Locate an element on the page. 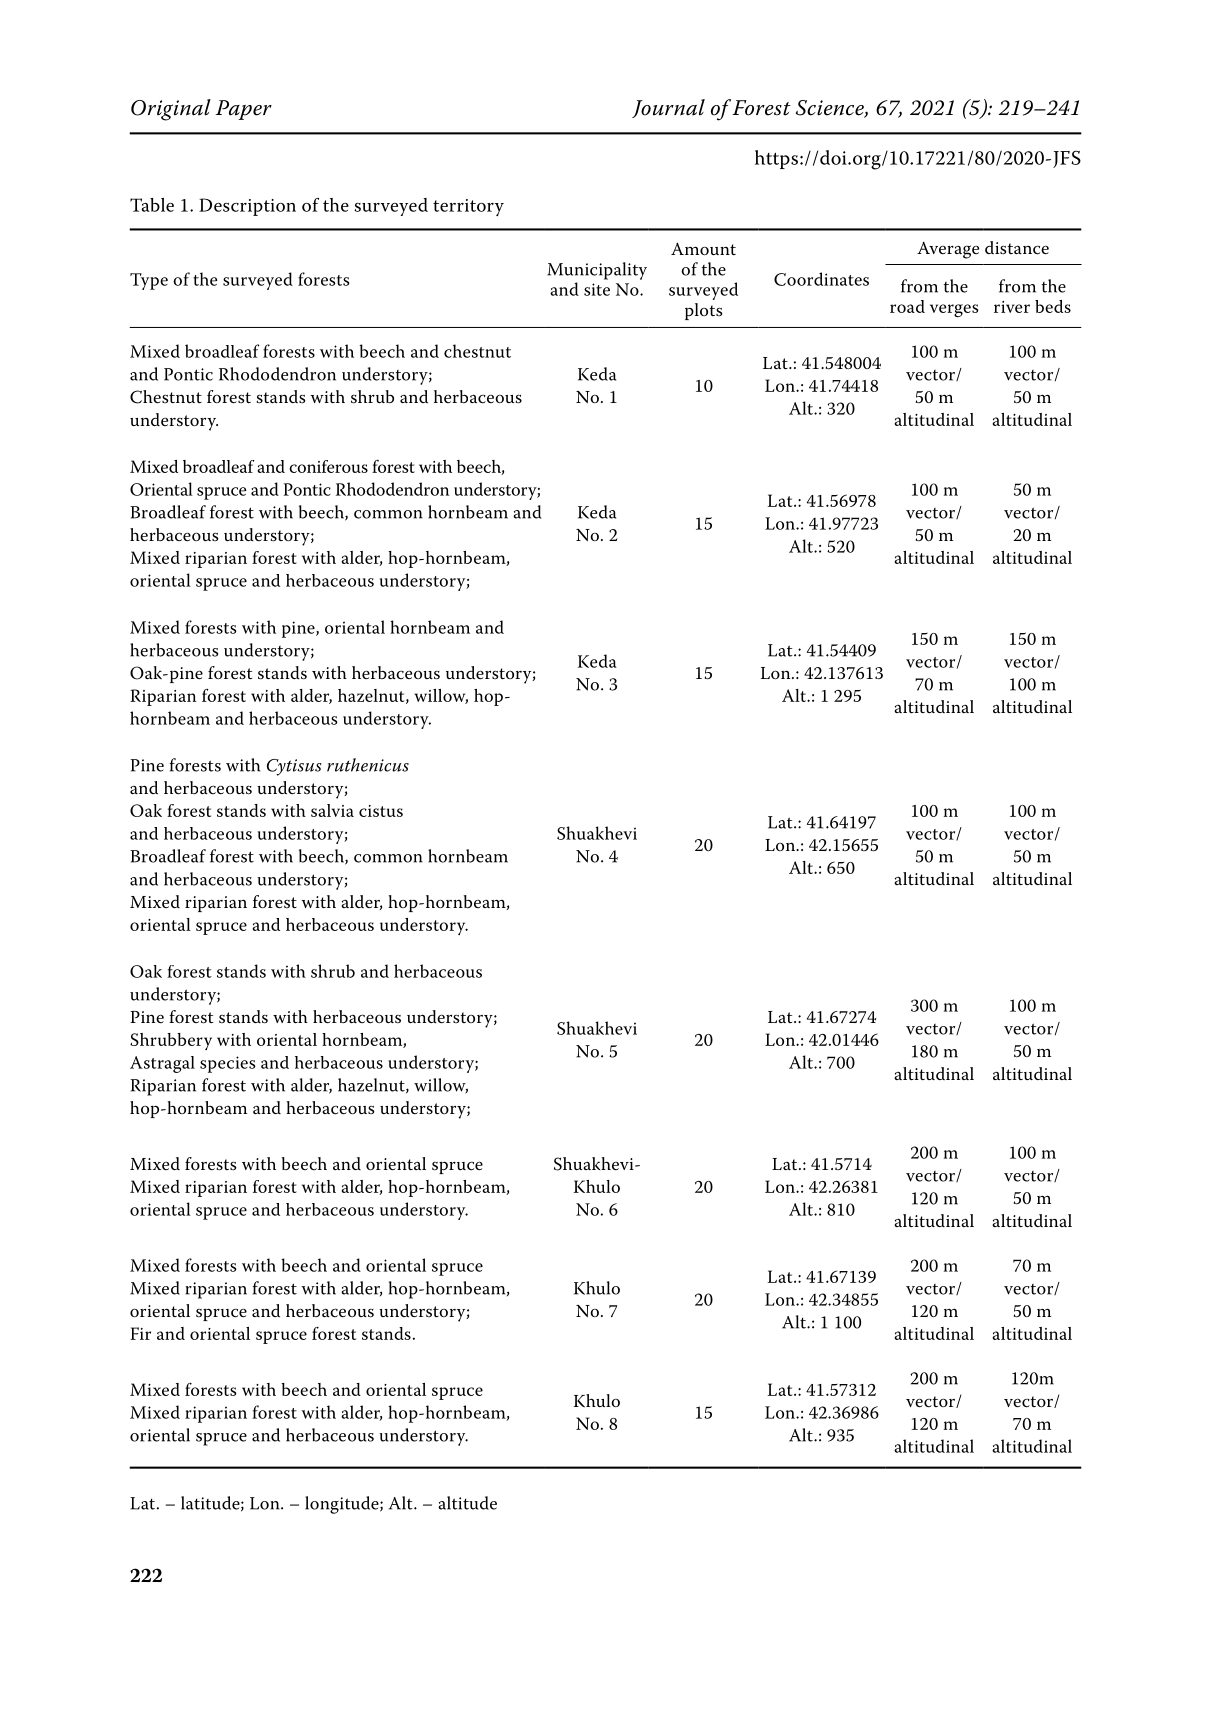 This page has height=1712, width=1211. Fir is located at coordinates (140, 1333).
